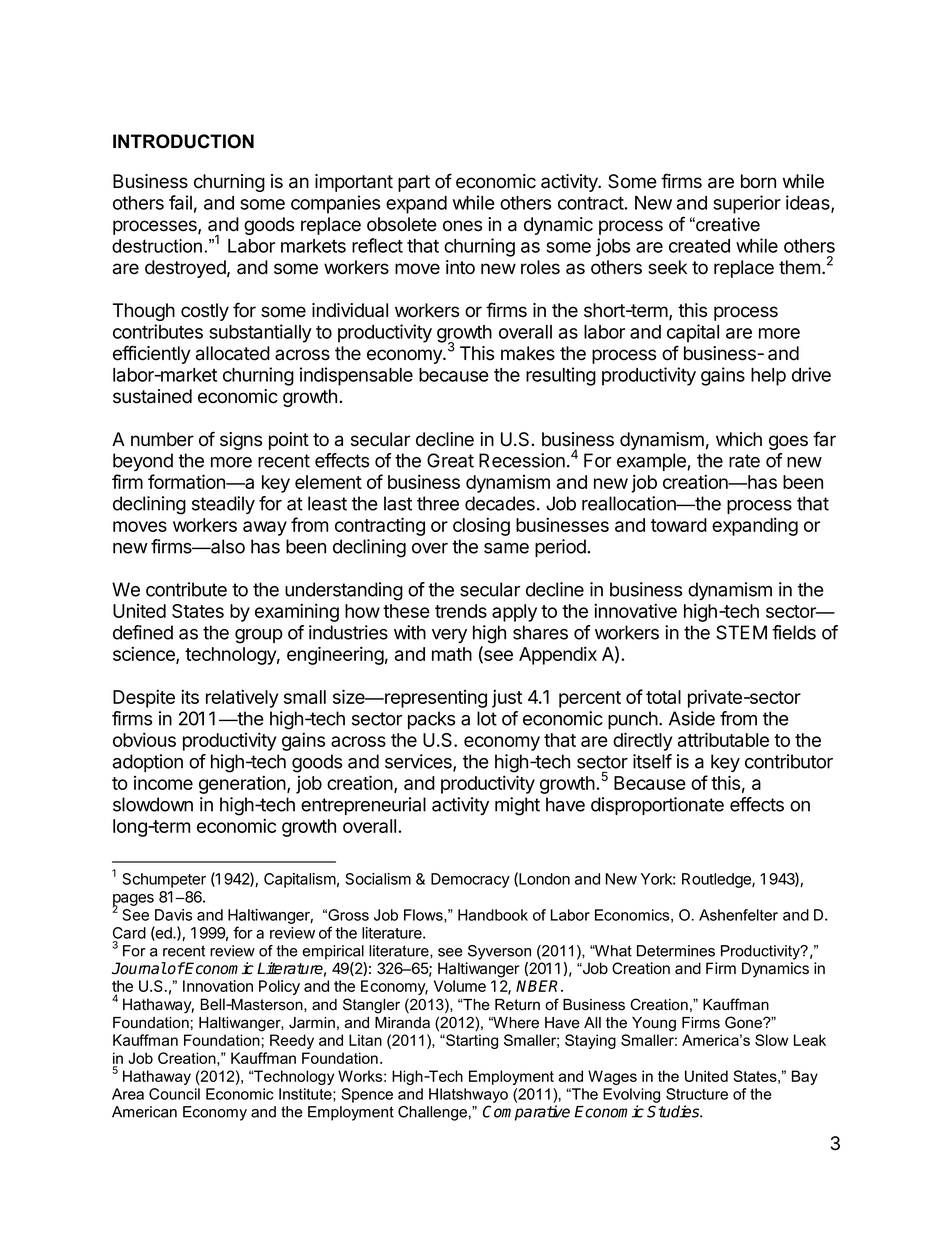  I want to click on trends, so click(461, 611).
